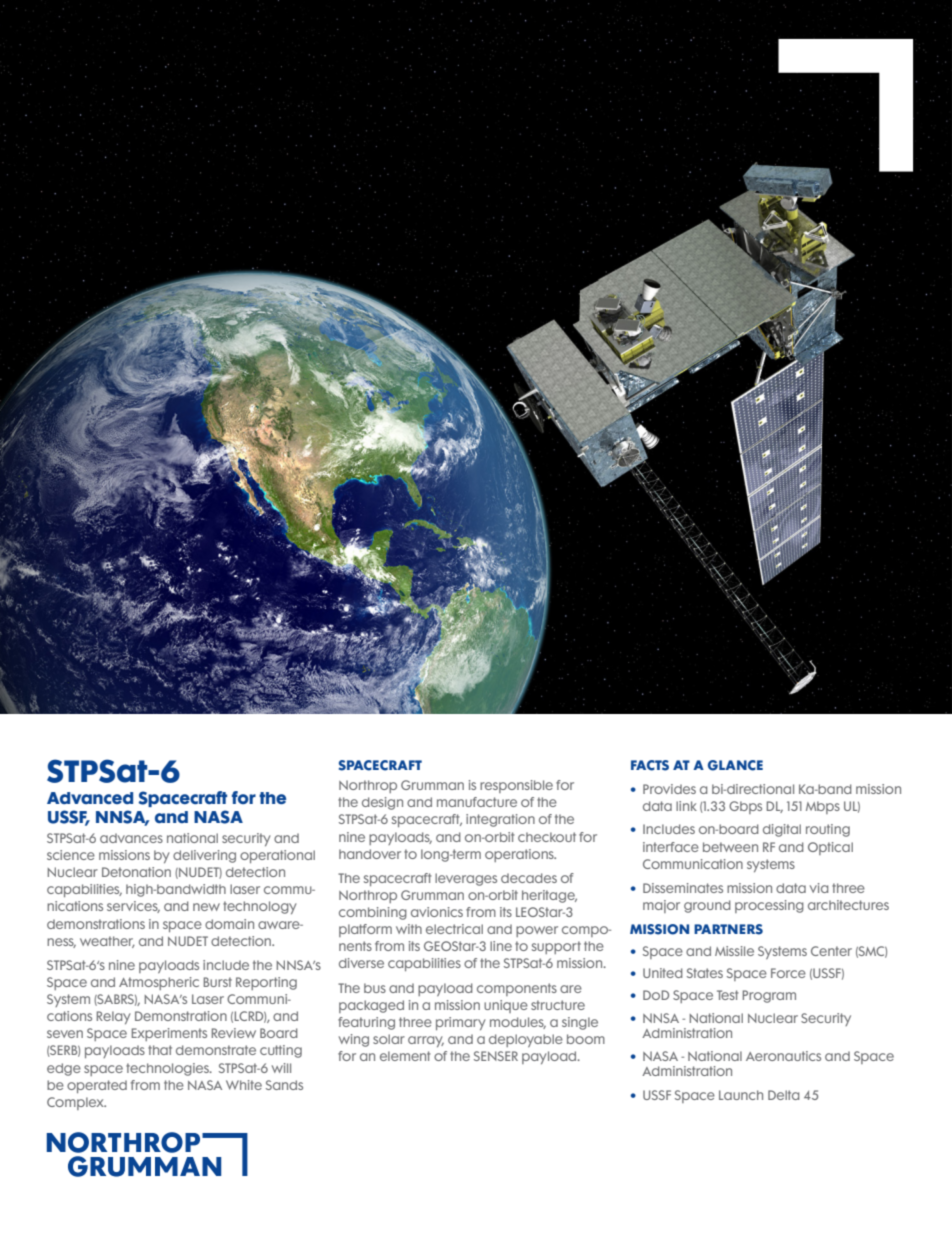  I want to click on Atmospheric, so click(159, 983).
